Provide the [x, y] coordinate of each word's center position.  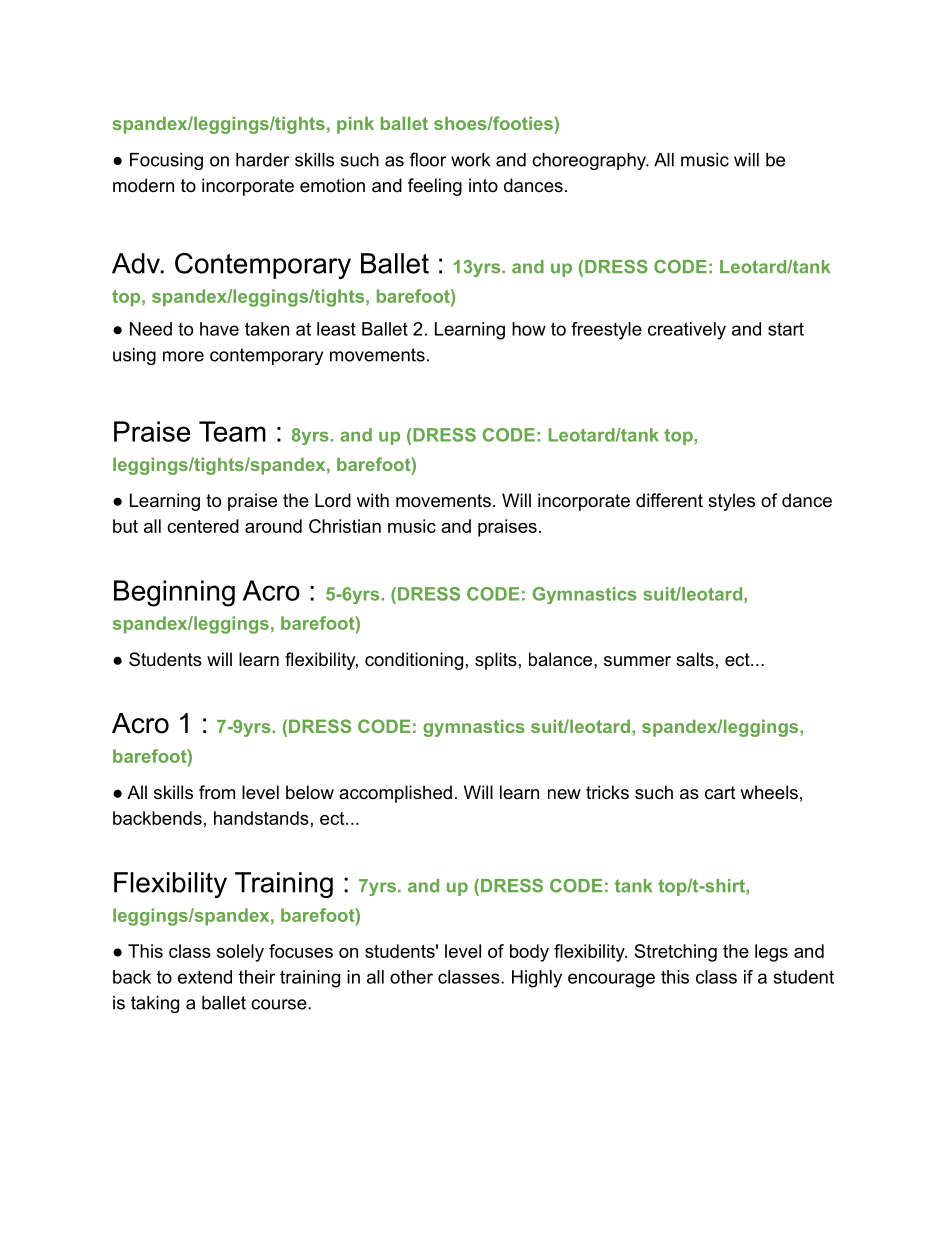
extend [205, 977]
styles [731, 502]
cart [720, 793]
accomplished [395, 794]
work [470, 160]
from [217, 792]
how [529, 329]
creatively [687, 331]
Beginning [174, 593]
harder [263, 160]
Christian [345, 526]
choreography [590, 161]
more [183, 356]
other [411, 977]
